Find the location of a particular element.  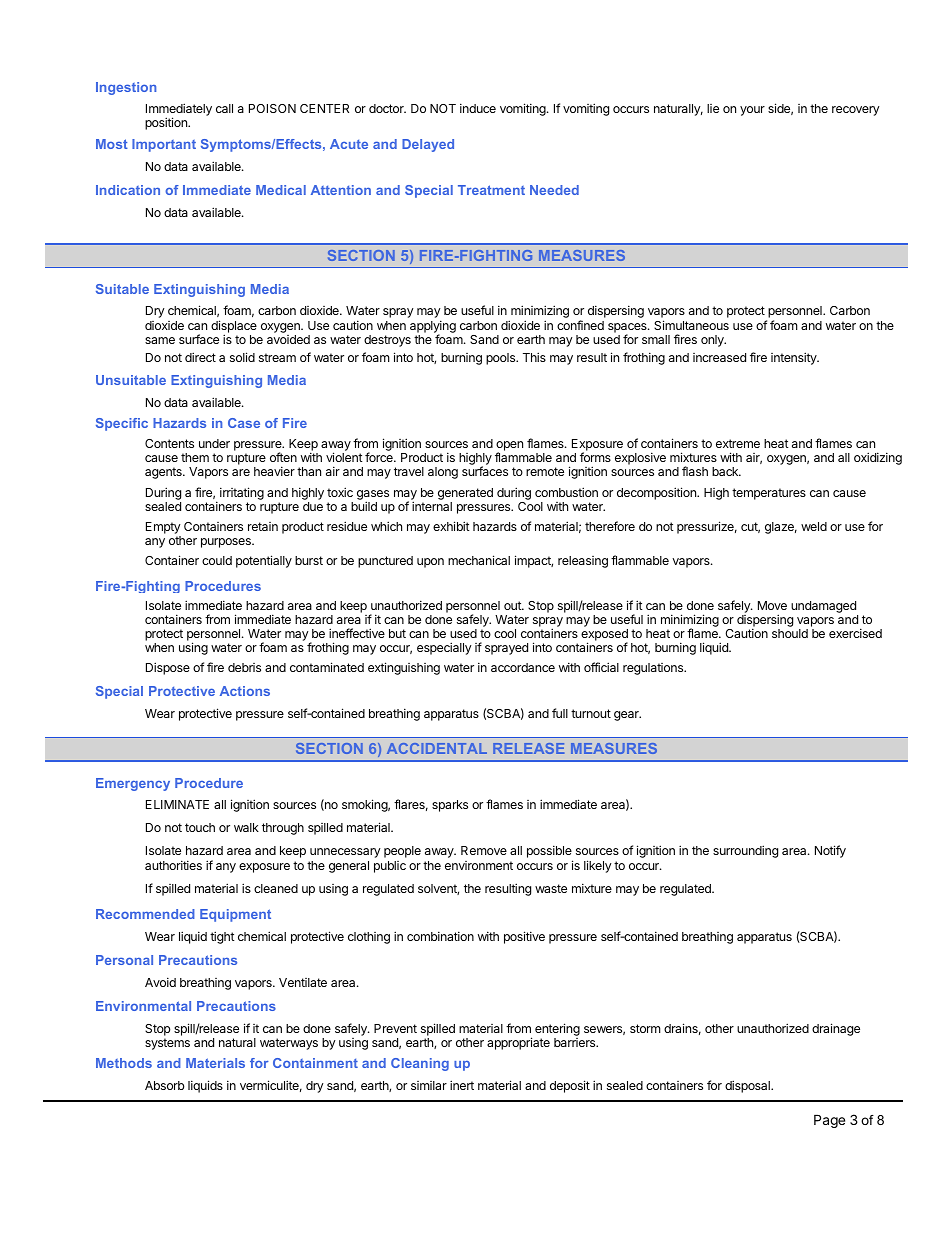

inert is located at coordinates (462, 1085).
